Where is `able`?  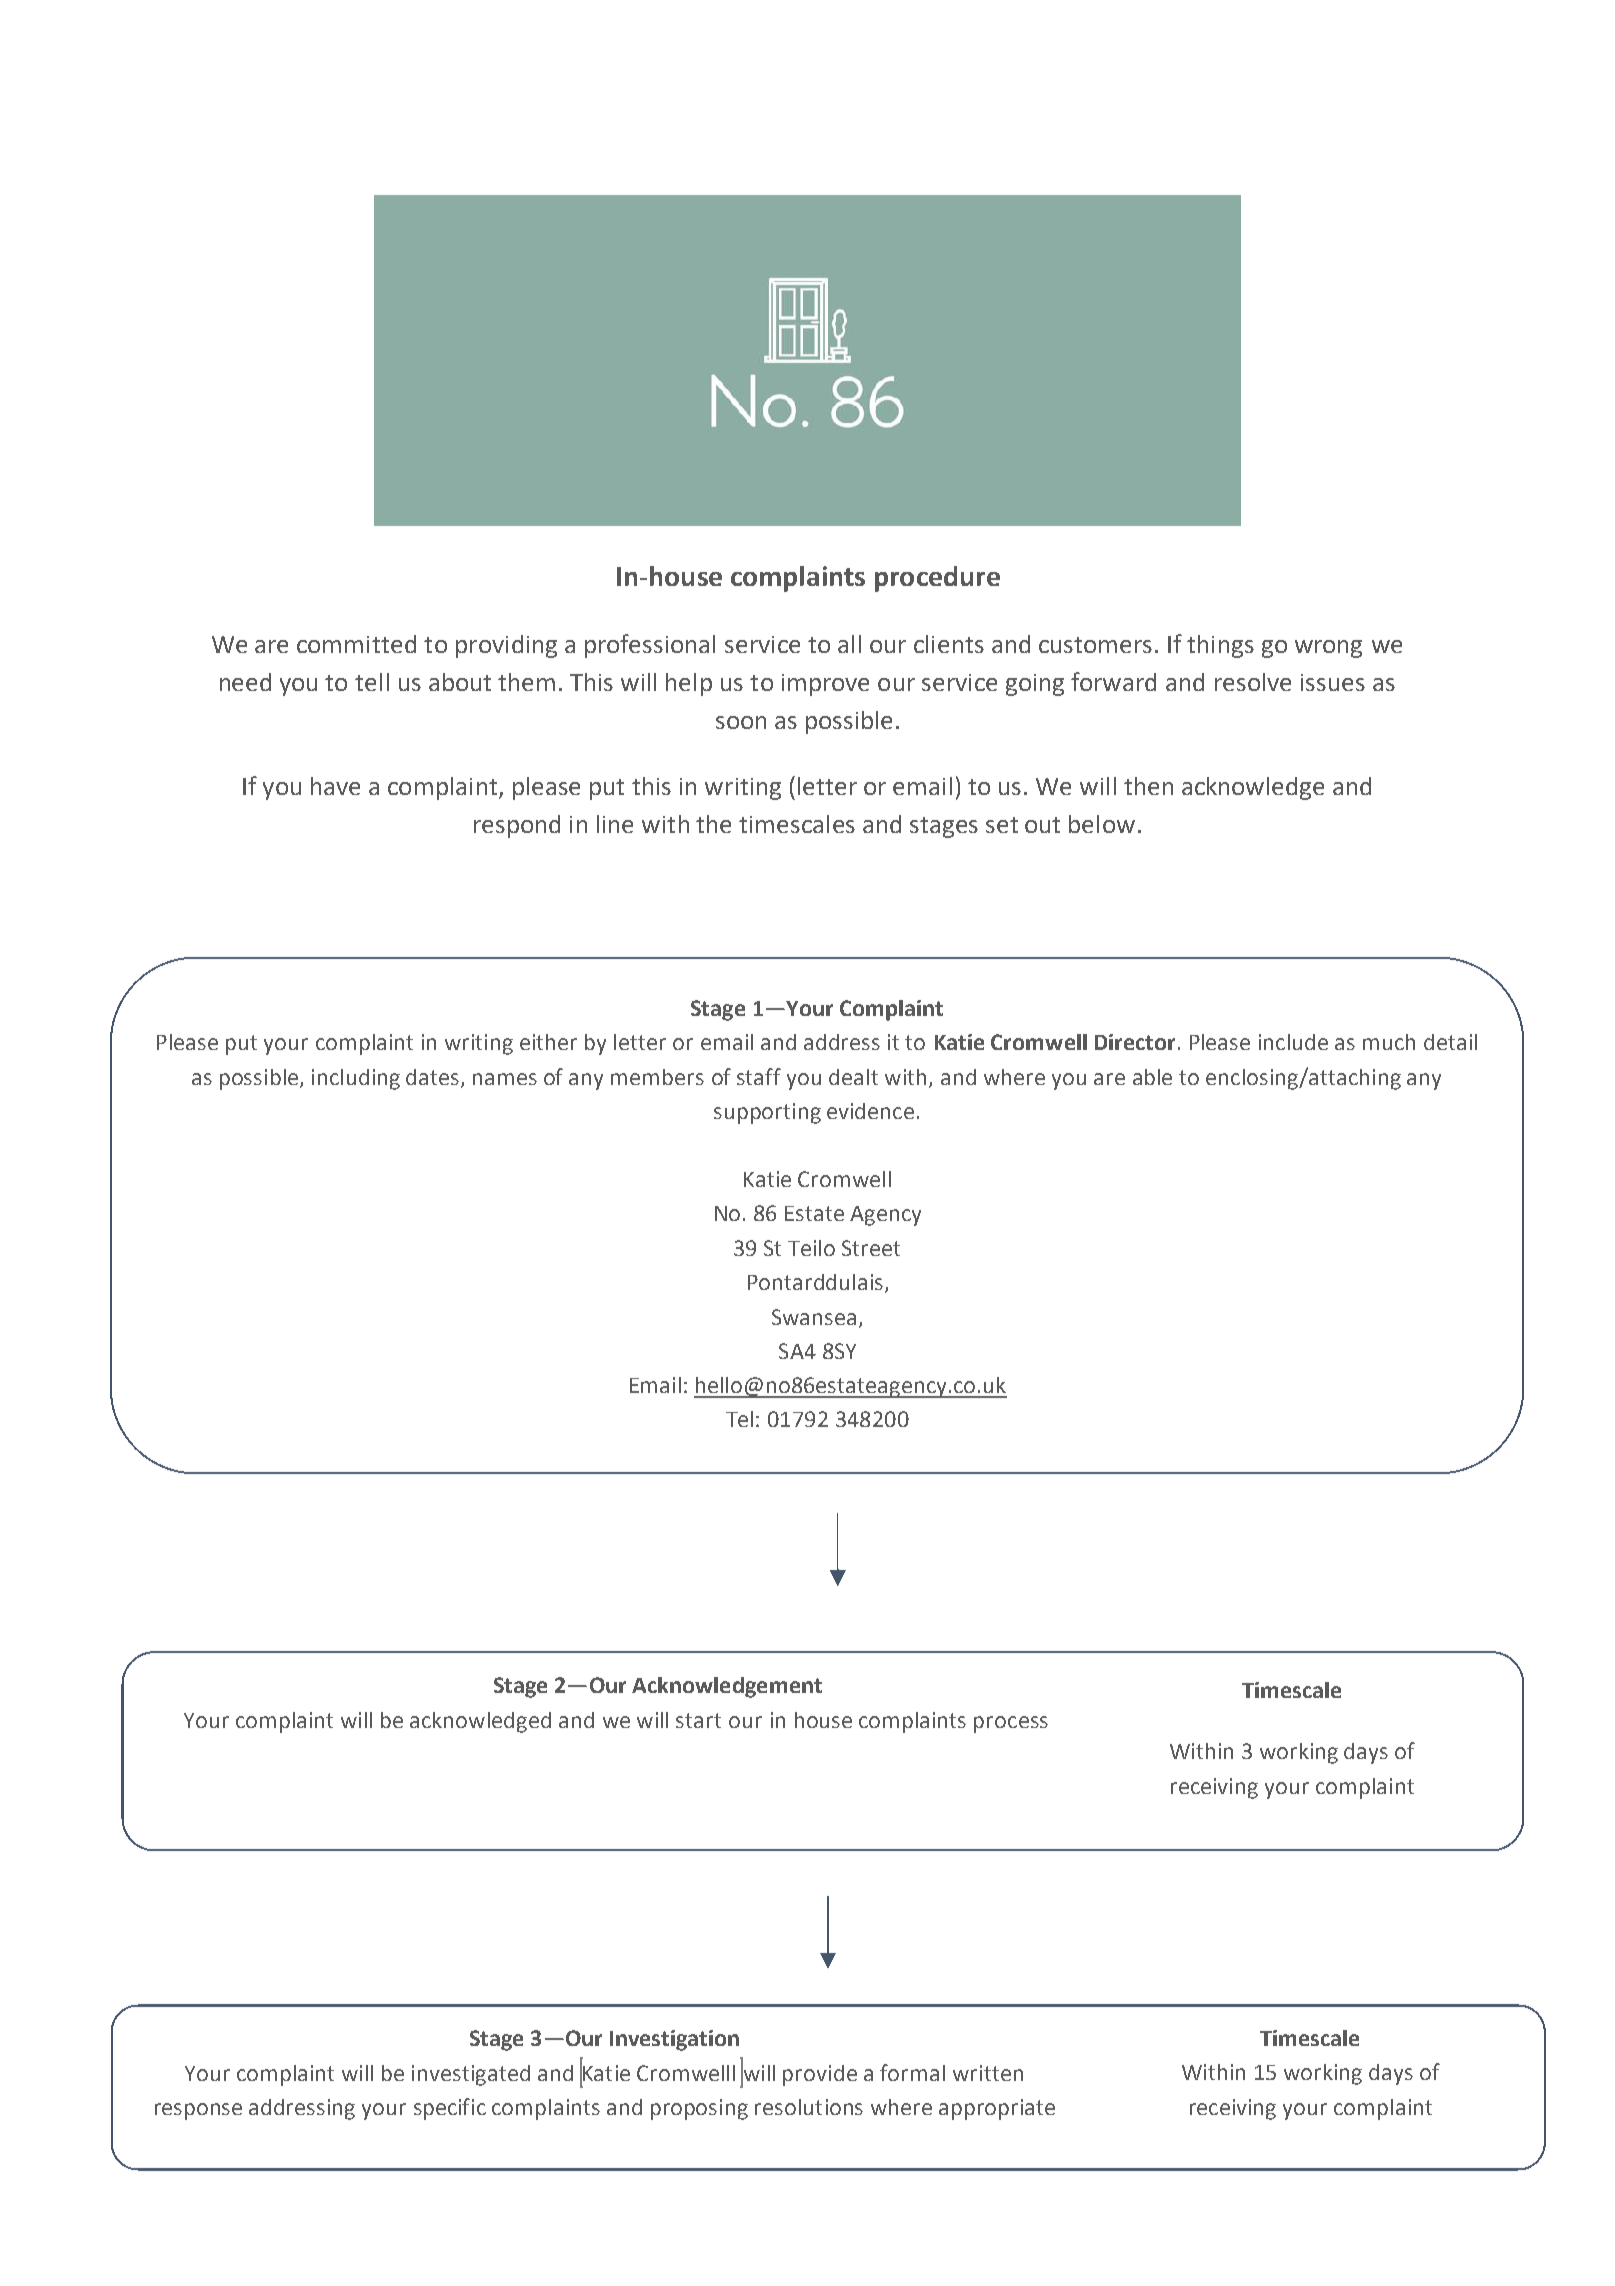
able is located at coordinates (1152, 1077).
